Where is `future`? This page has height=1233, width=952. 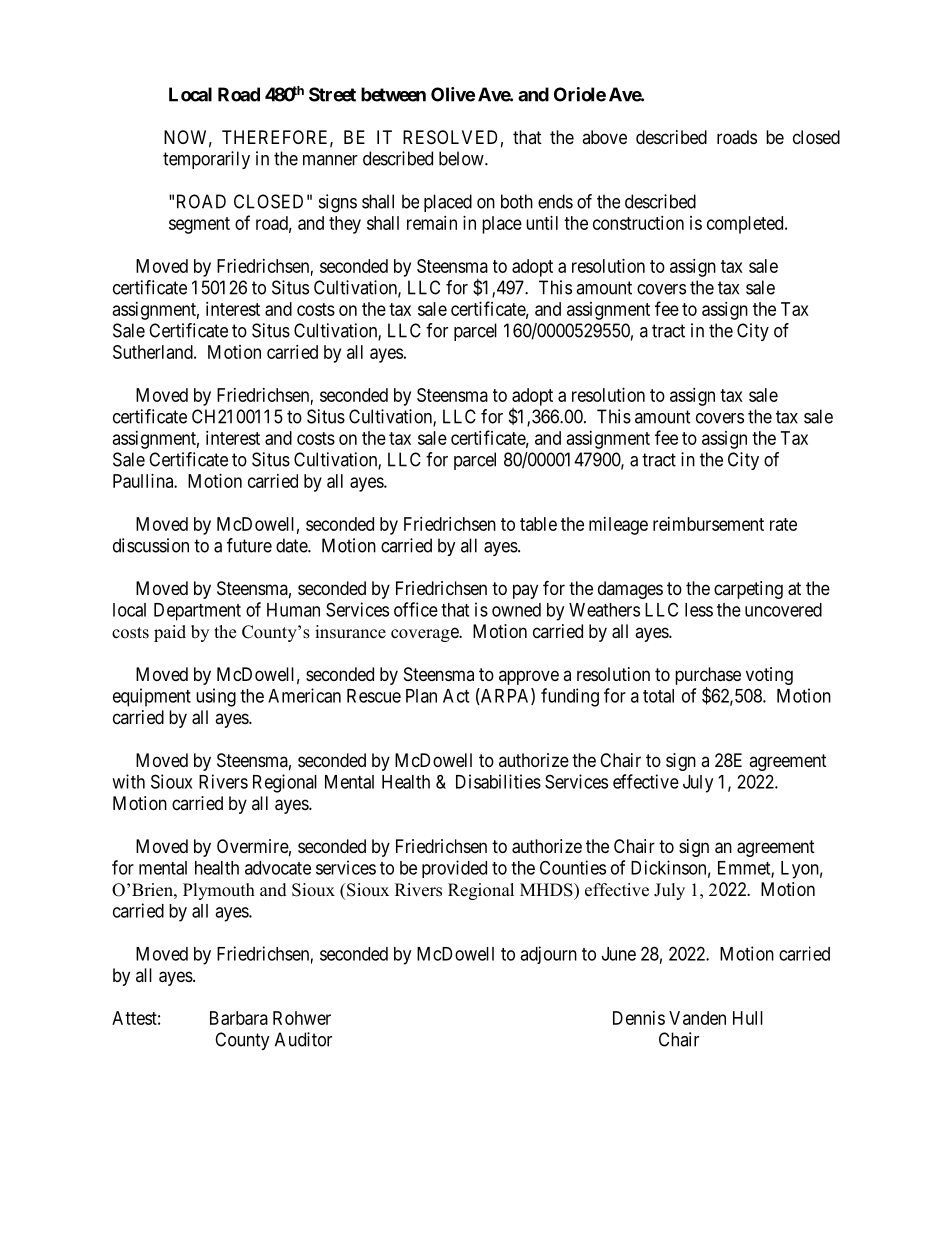
future is located at coordinates (249, 545).
